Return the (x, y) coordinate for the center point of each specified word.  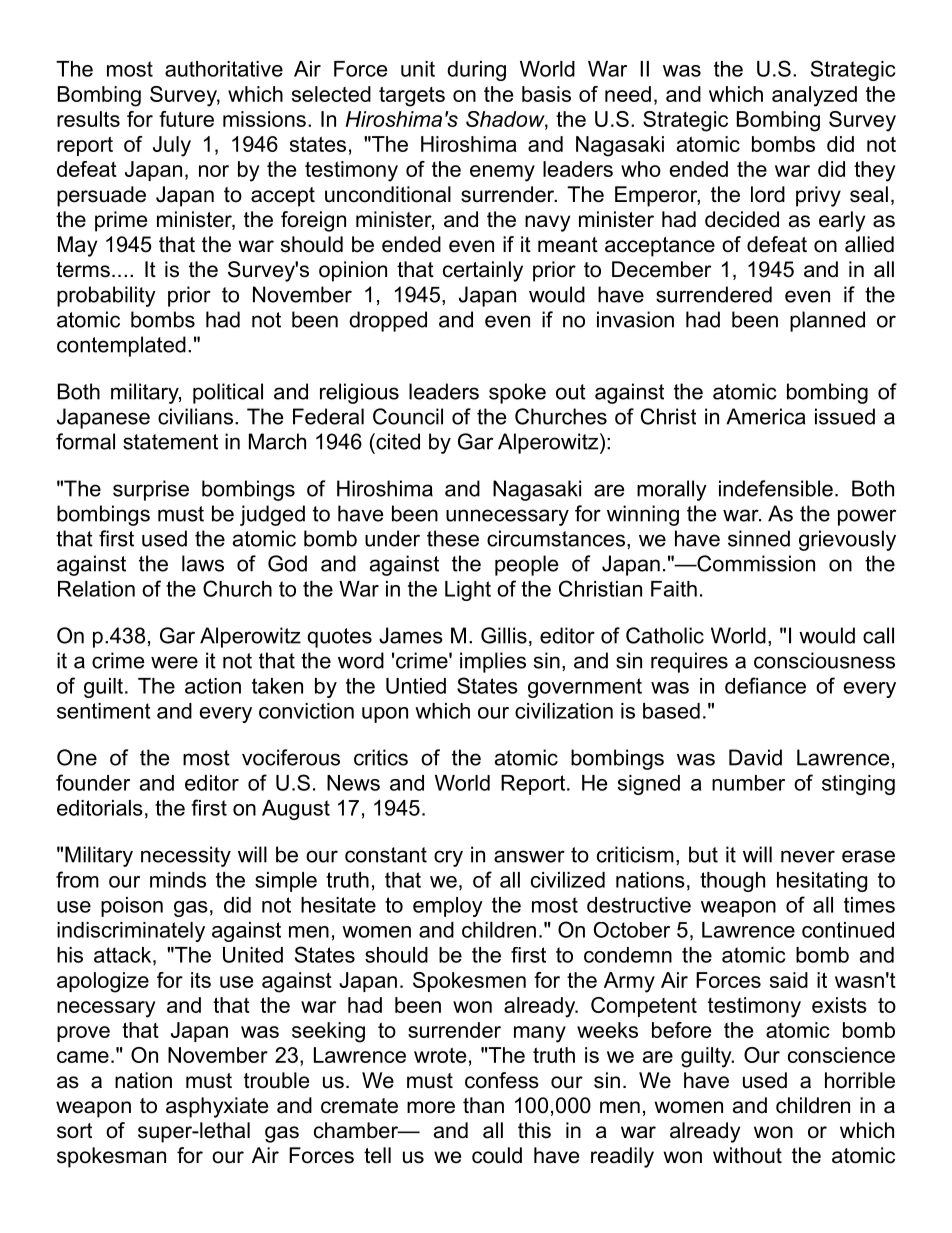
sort (74, 1131)
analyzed (814, 96)
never (808, 856)
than (483, 1105)
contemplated (121, 346)
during (476, 71)
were (174, 662)
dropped (388, 321)
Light (468, 591)
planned (827, 321)
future (186, 119)
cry (448, 858)
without (747, 1155)
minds (178, 880)
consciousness (824, 660)
